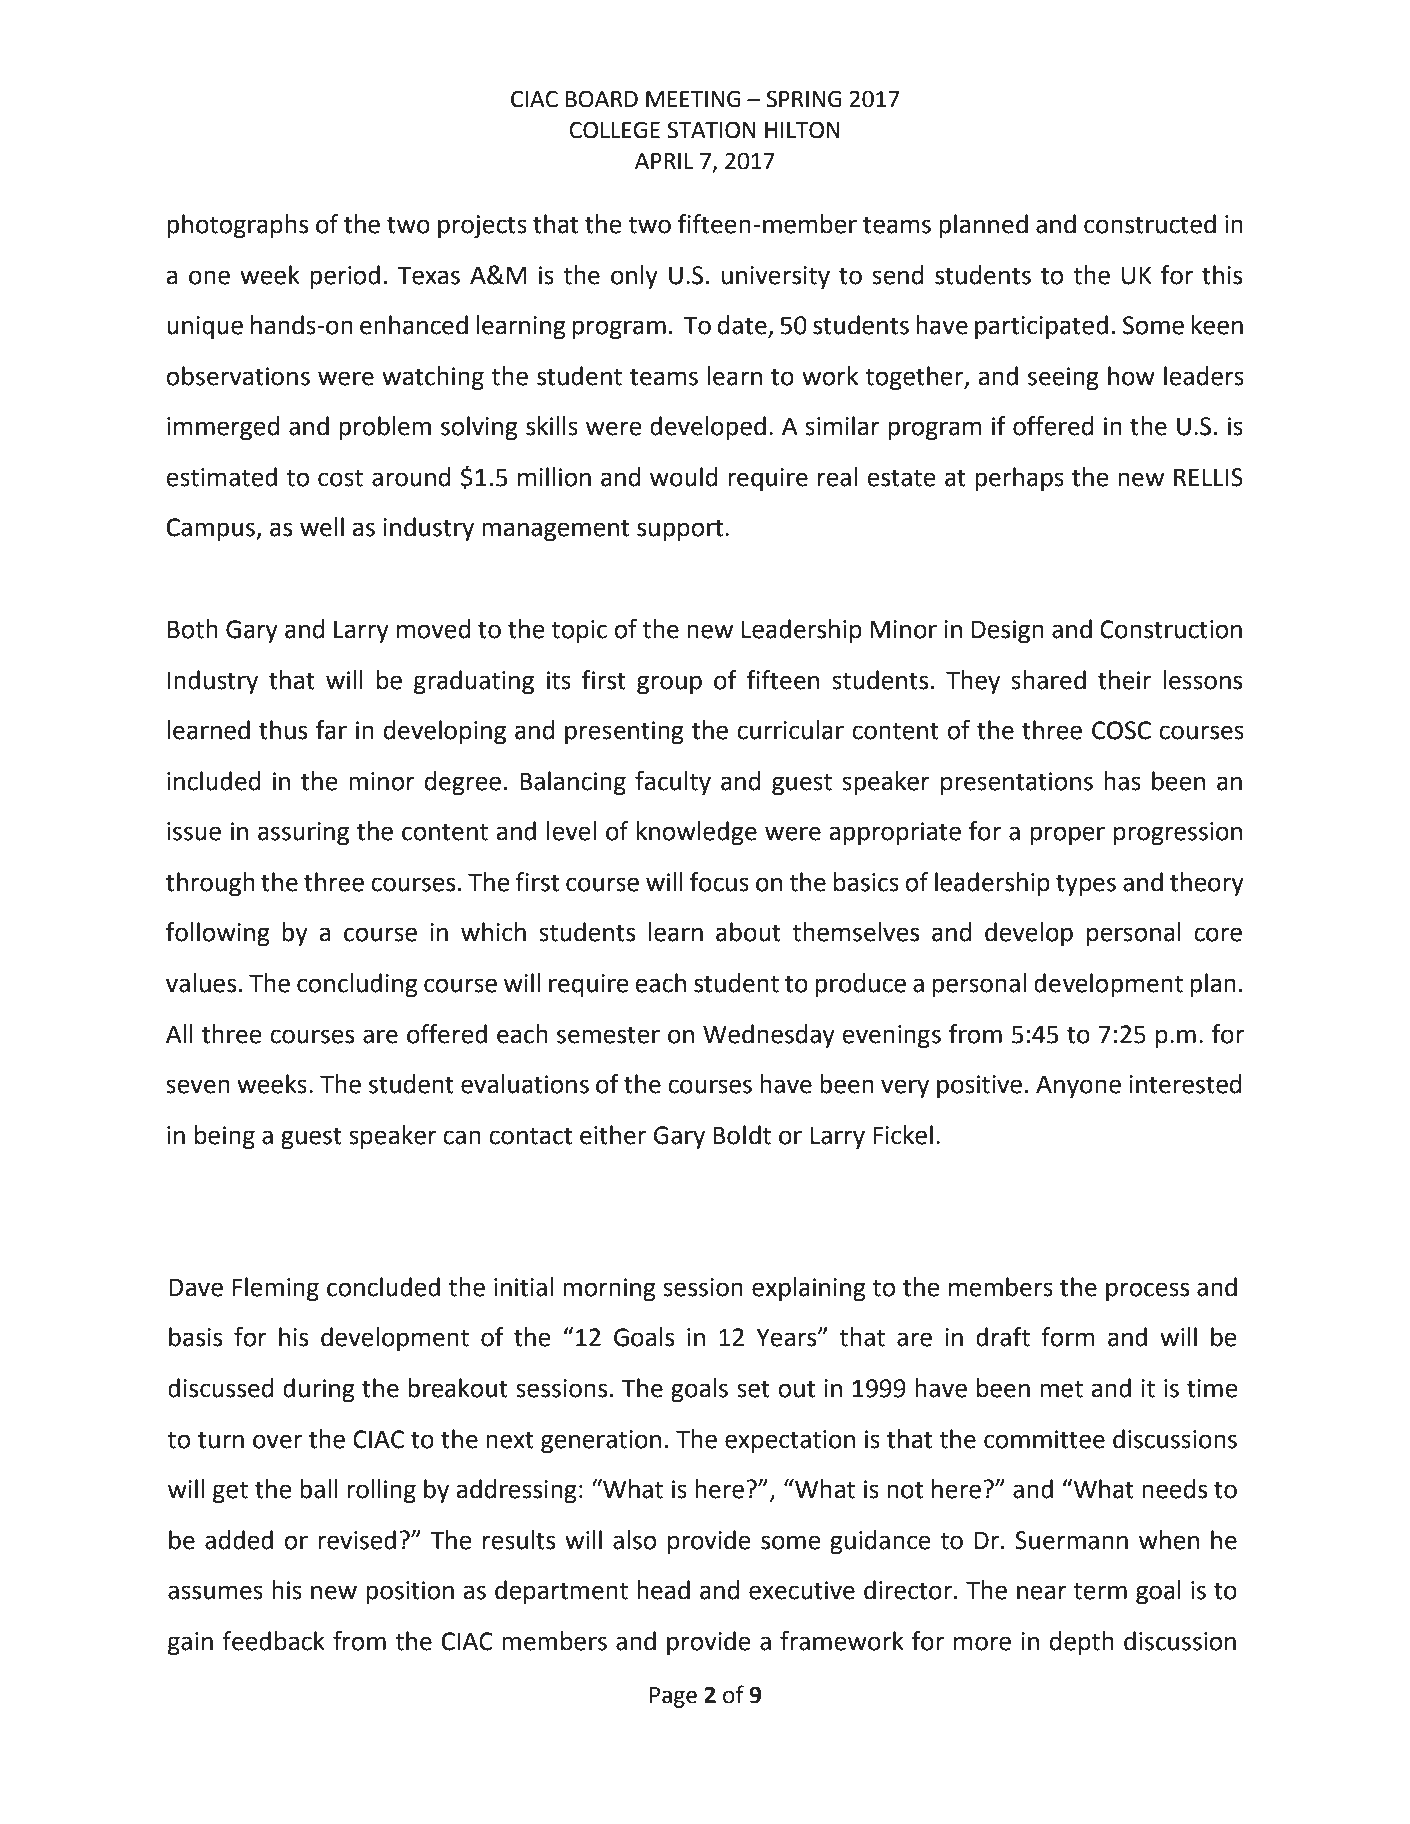 This page has height=1824, width=1410. I want to click on far, so click(331, 730).
